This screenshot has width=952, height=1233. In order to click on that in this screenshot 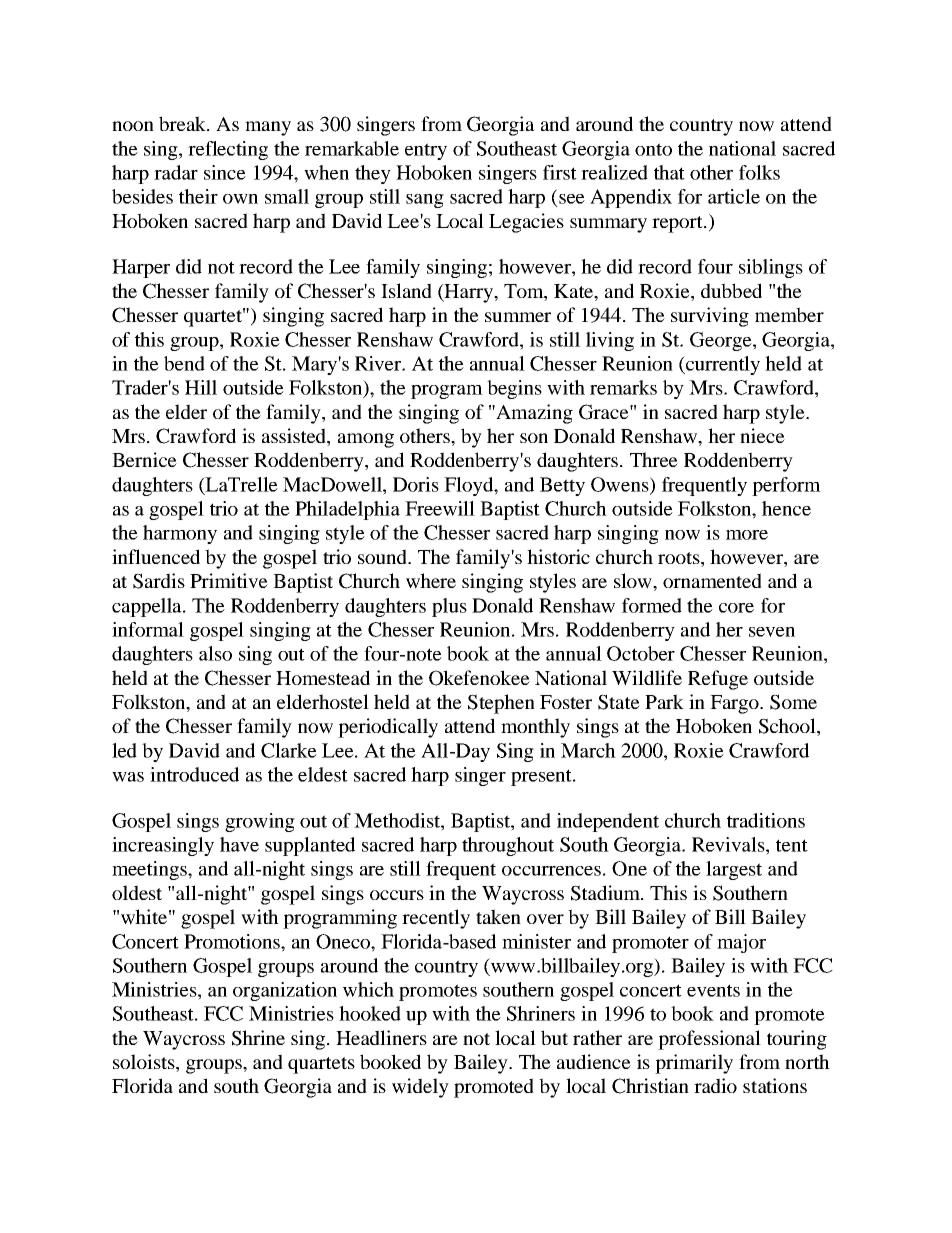, I will do `click(669, 172)`.
